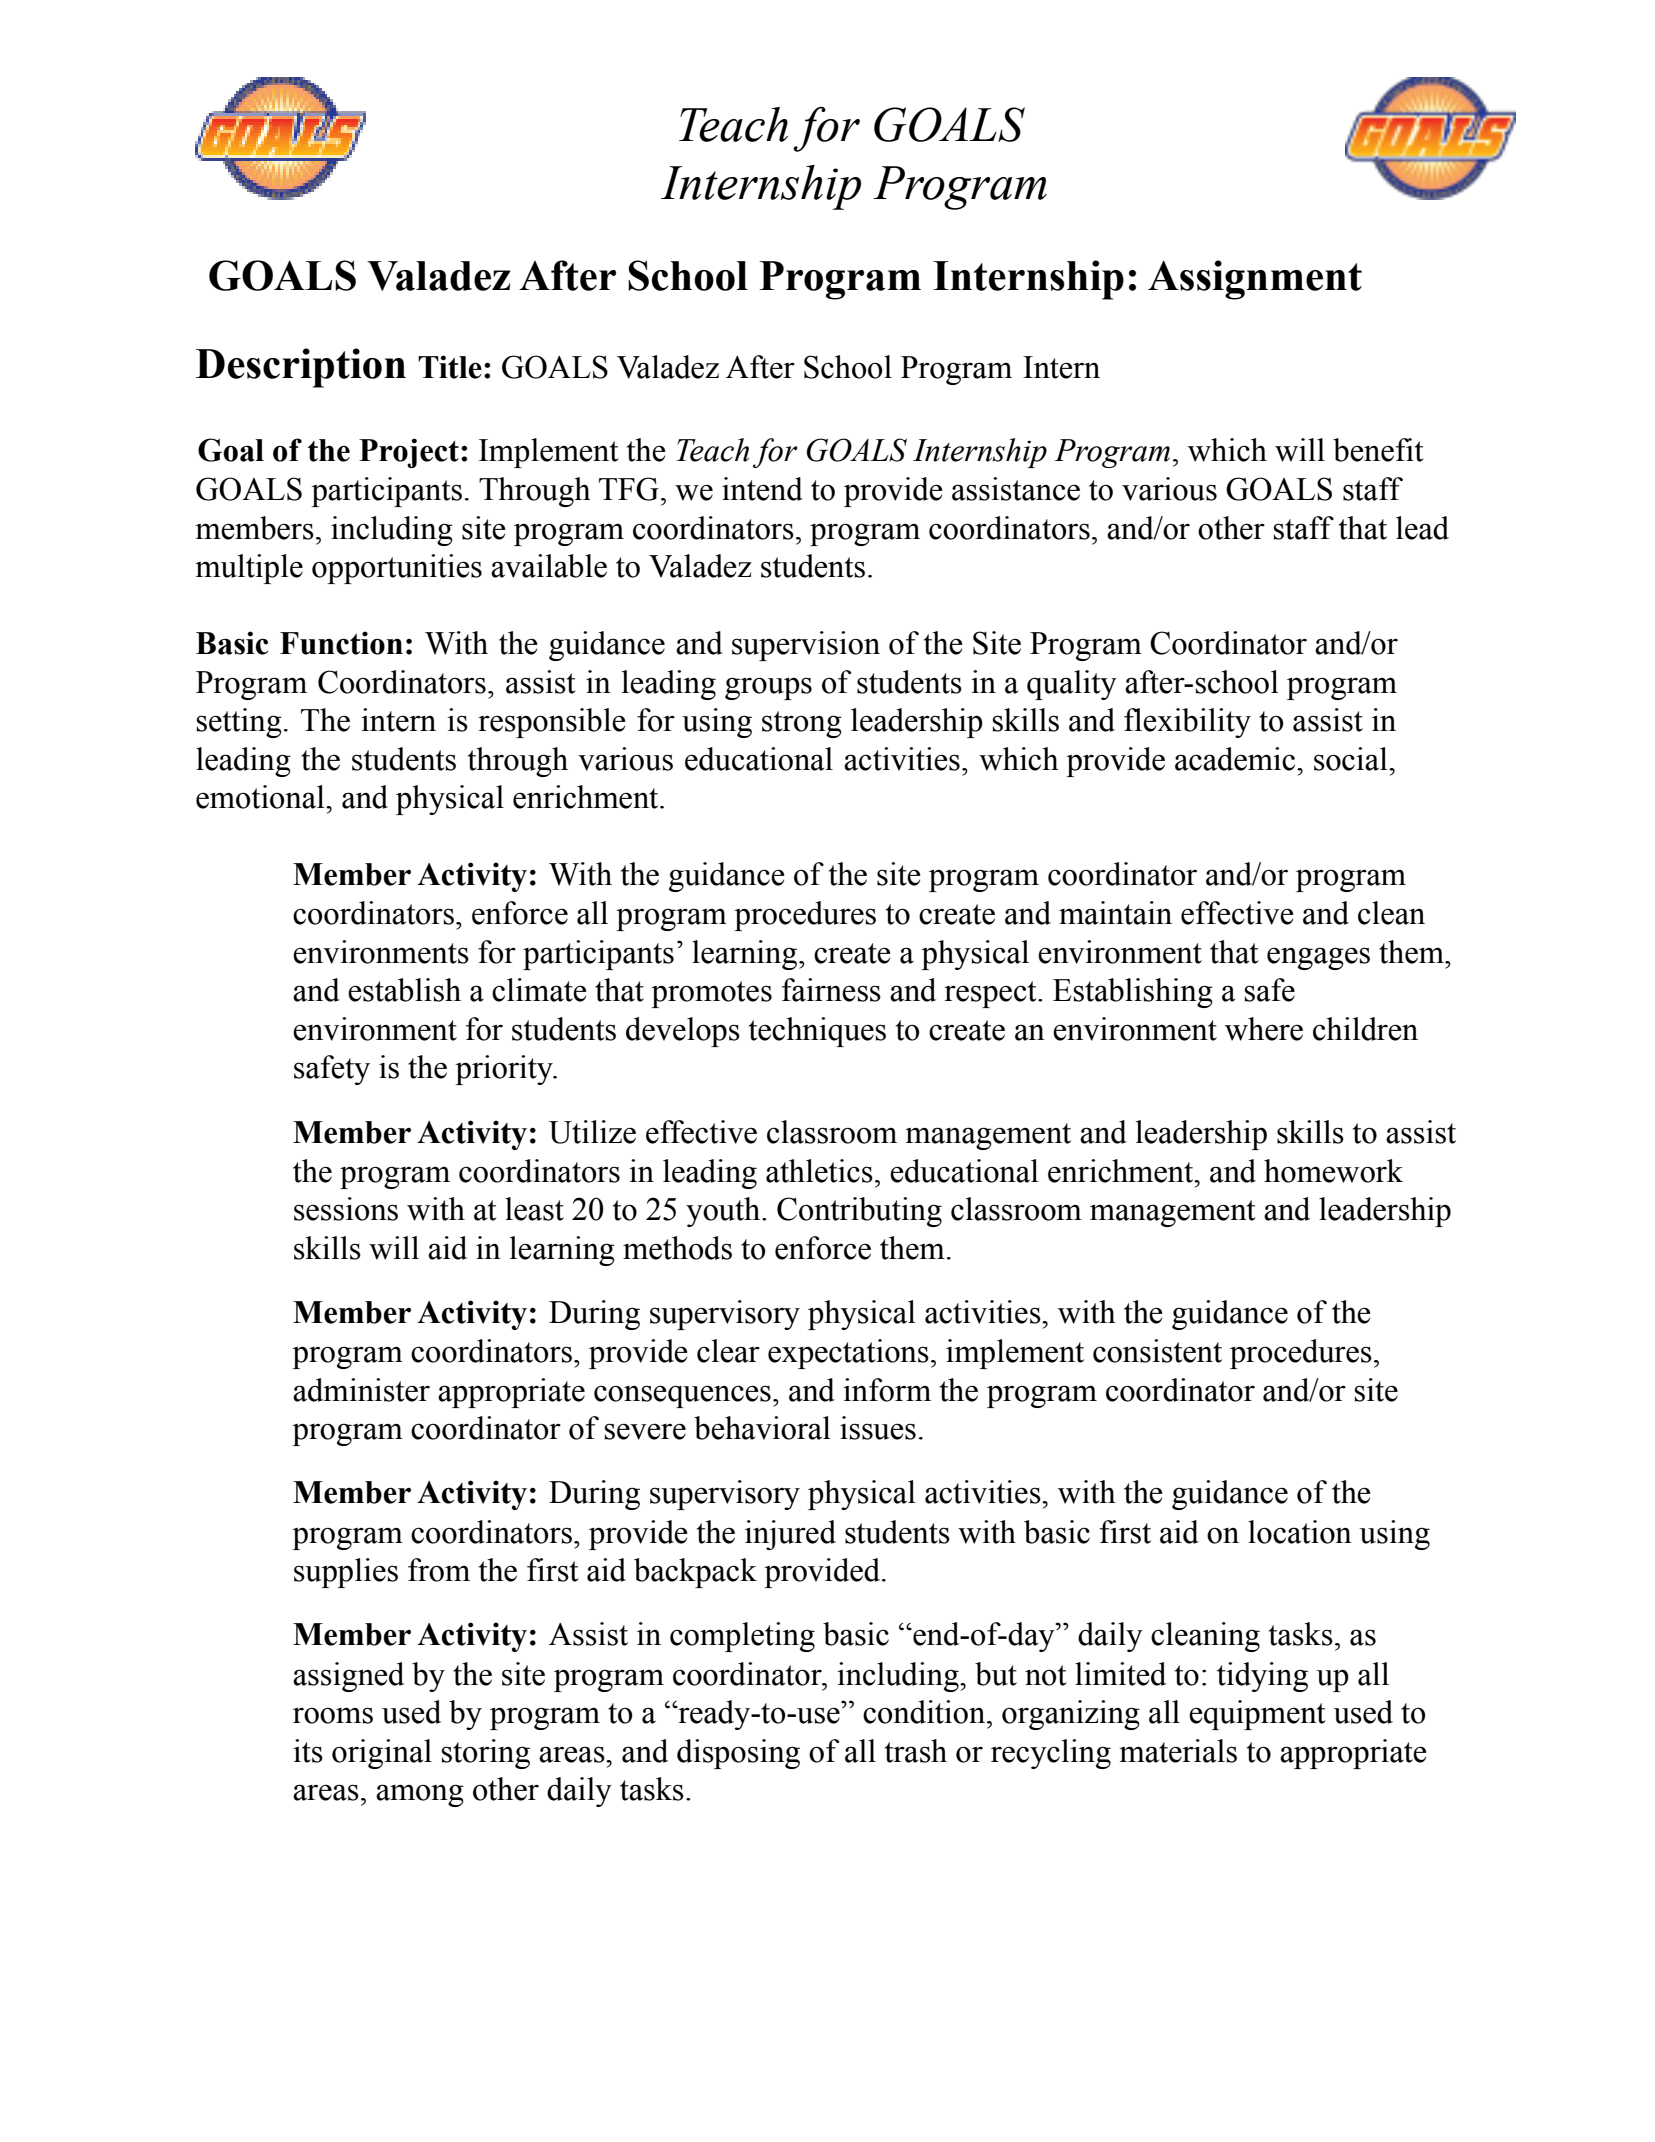  What do you see at coordinates (1264, 1029) in the screenshot?
I see `where` at bounding box center [1264, 1029].
